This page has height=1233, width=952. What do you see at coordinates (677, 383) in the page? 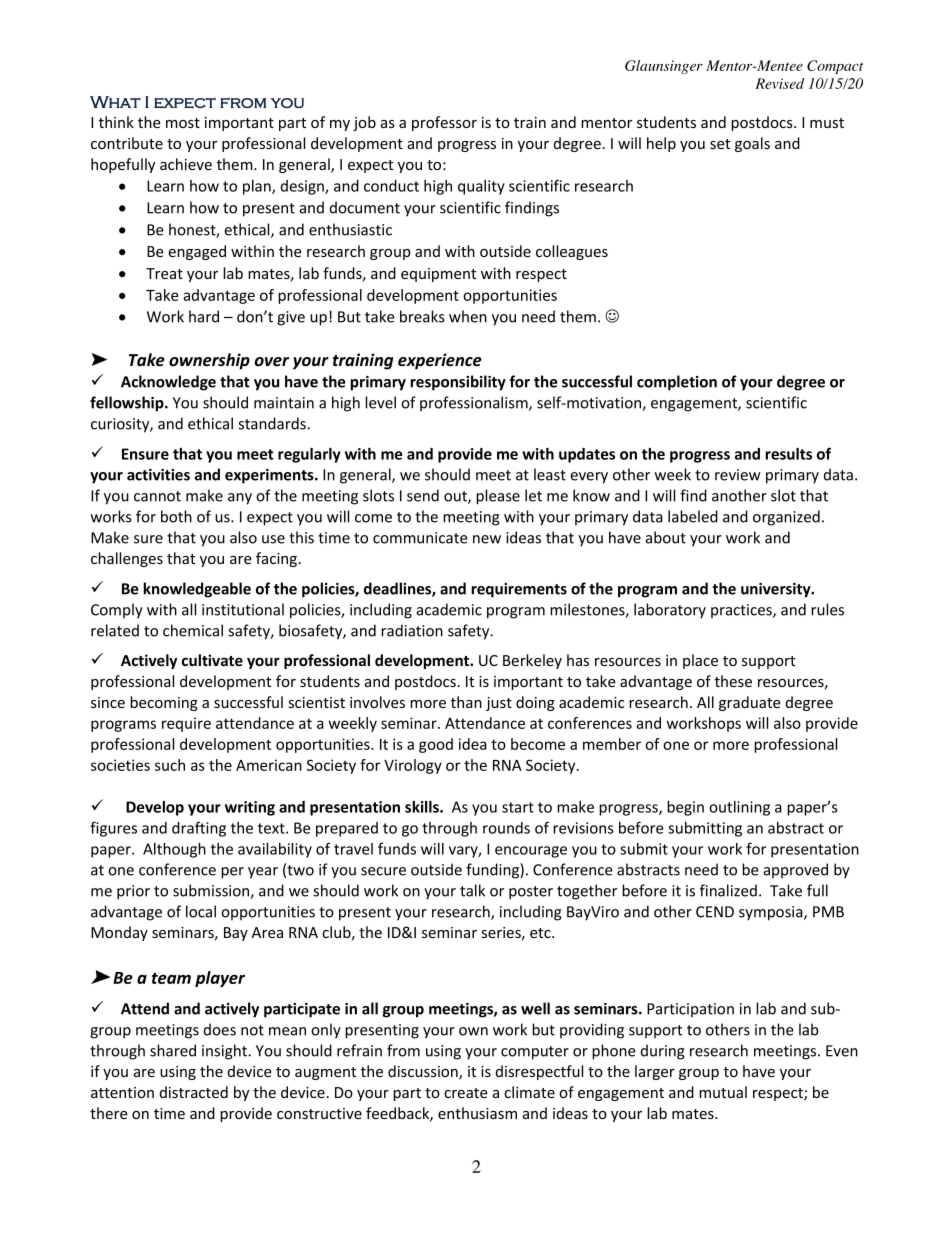
I see `completion` at bounding box center [677, 383].
